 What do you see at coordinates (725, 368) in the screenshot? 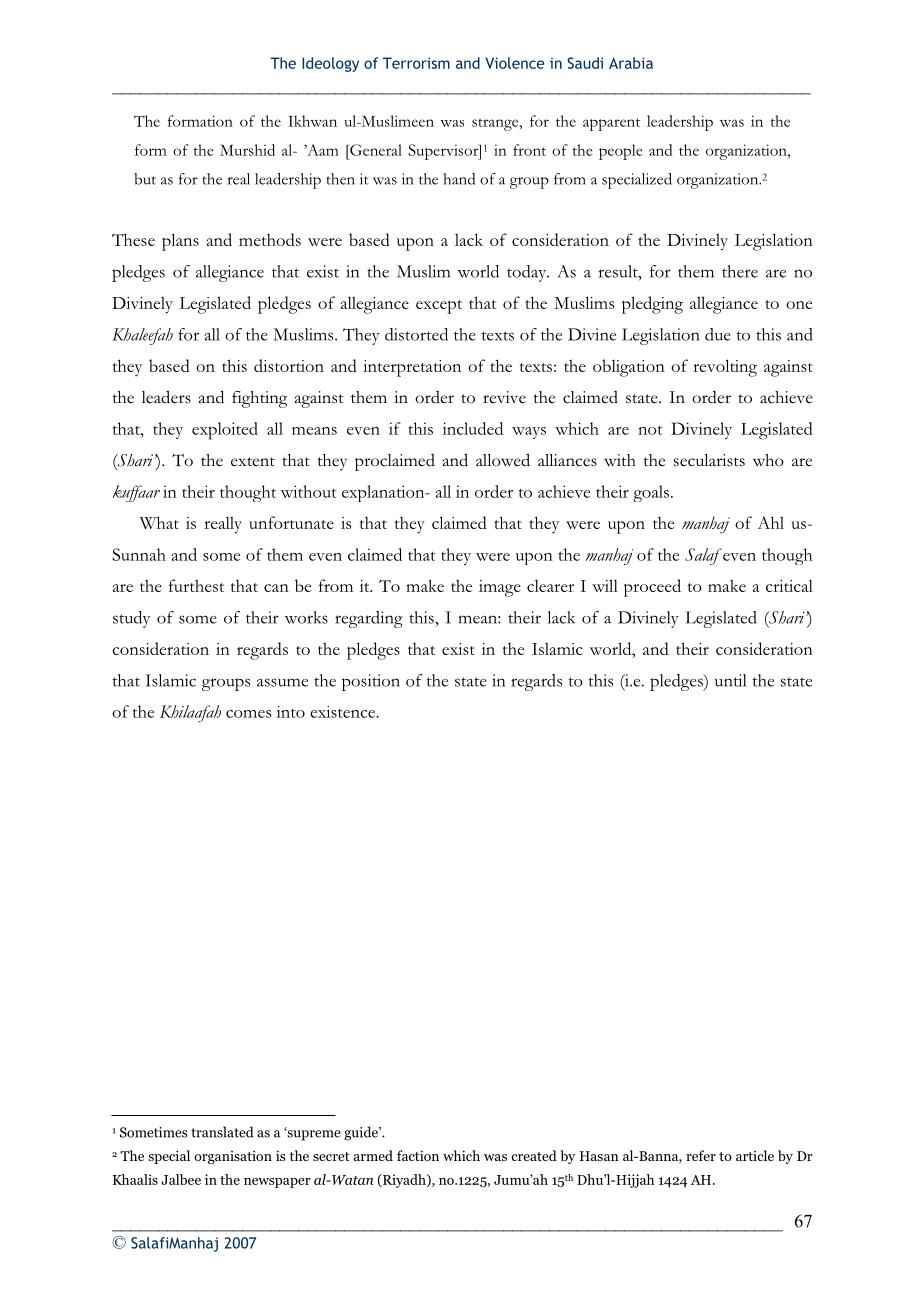
I see `revolting` at bounding box center [725, 368].
